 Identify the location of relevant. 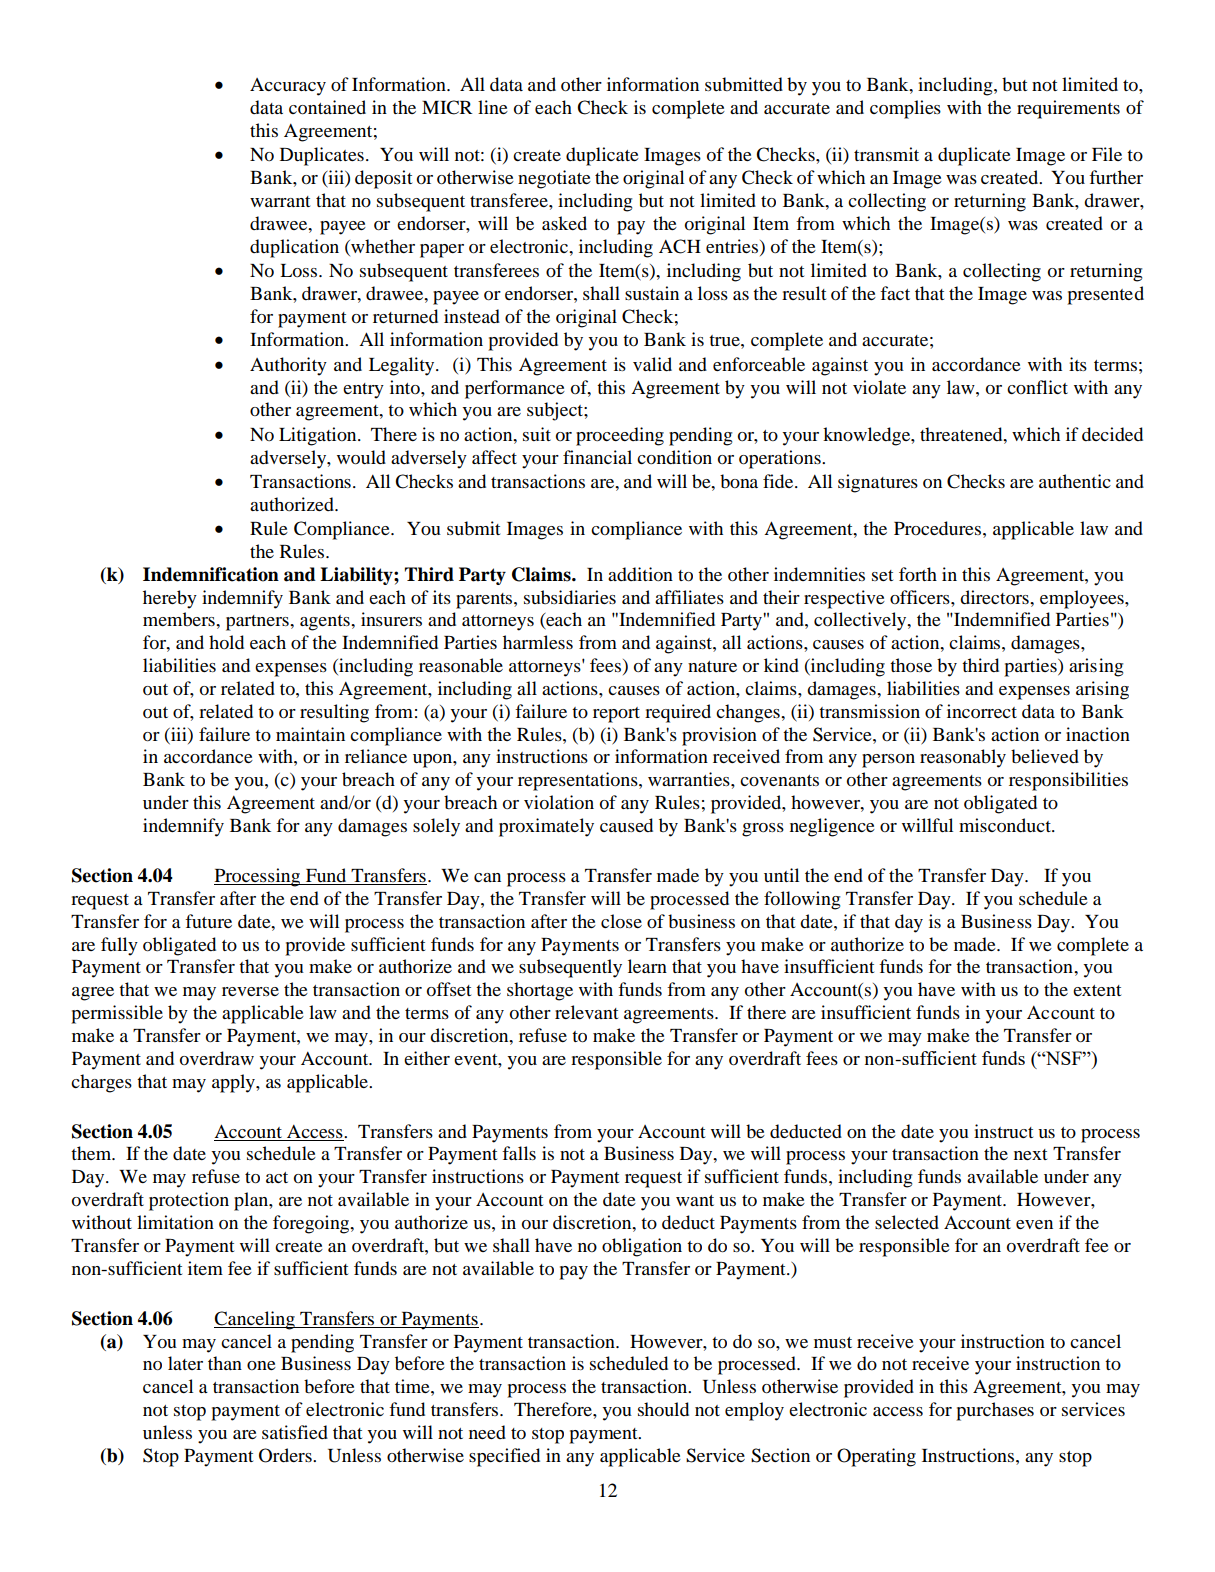
(586, 1012).
